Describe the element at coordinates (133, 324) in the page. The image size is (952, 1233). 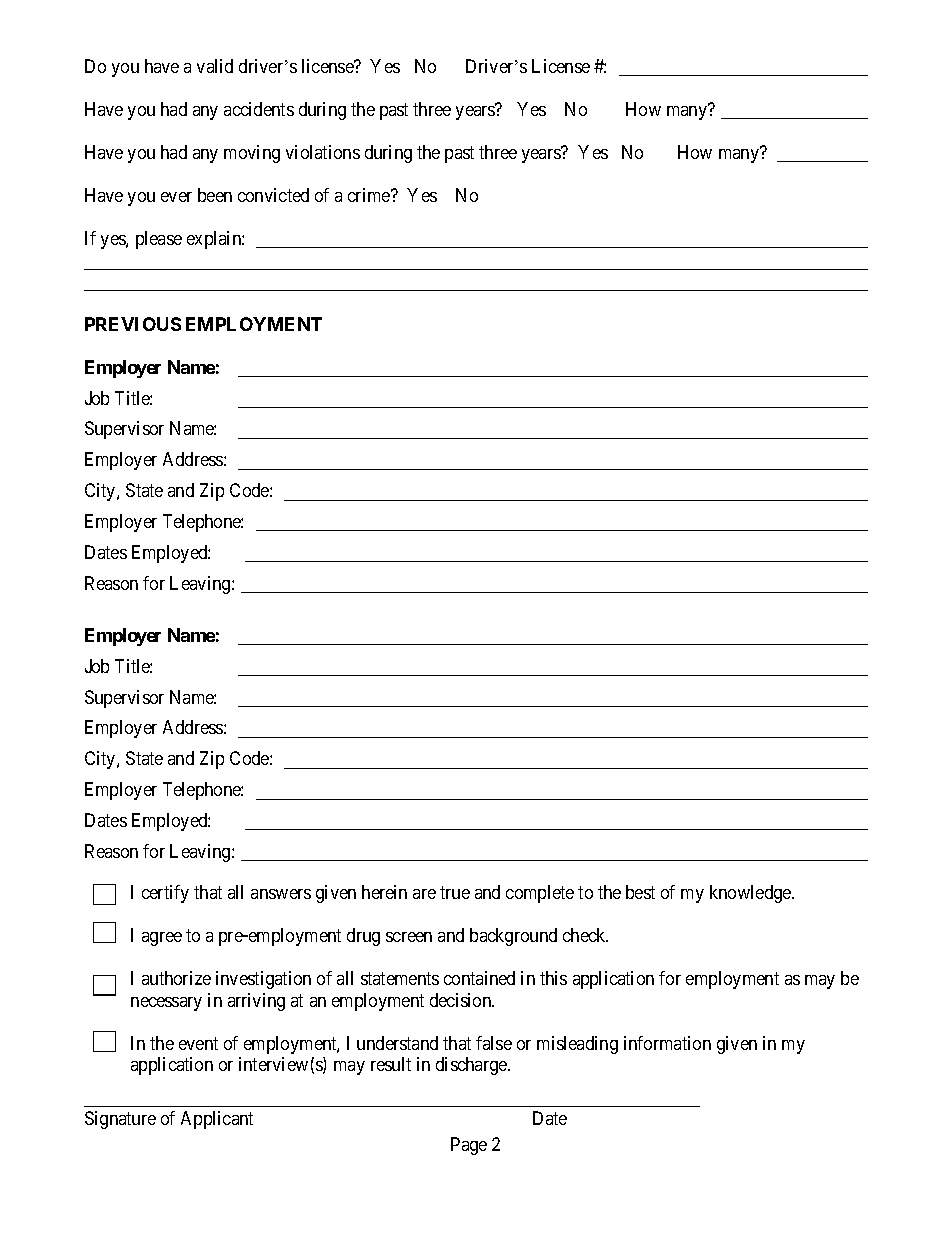
I see `PREVIOUS` at that location.
